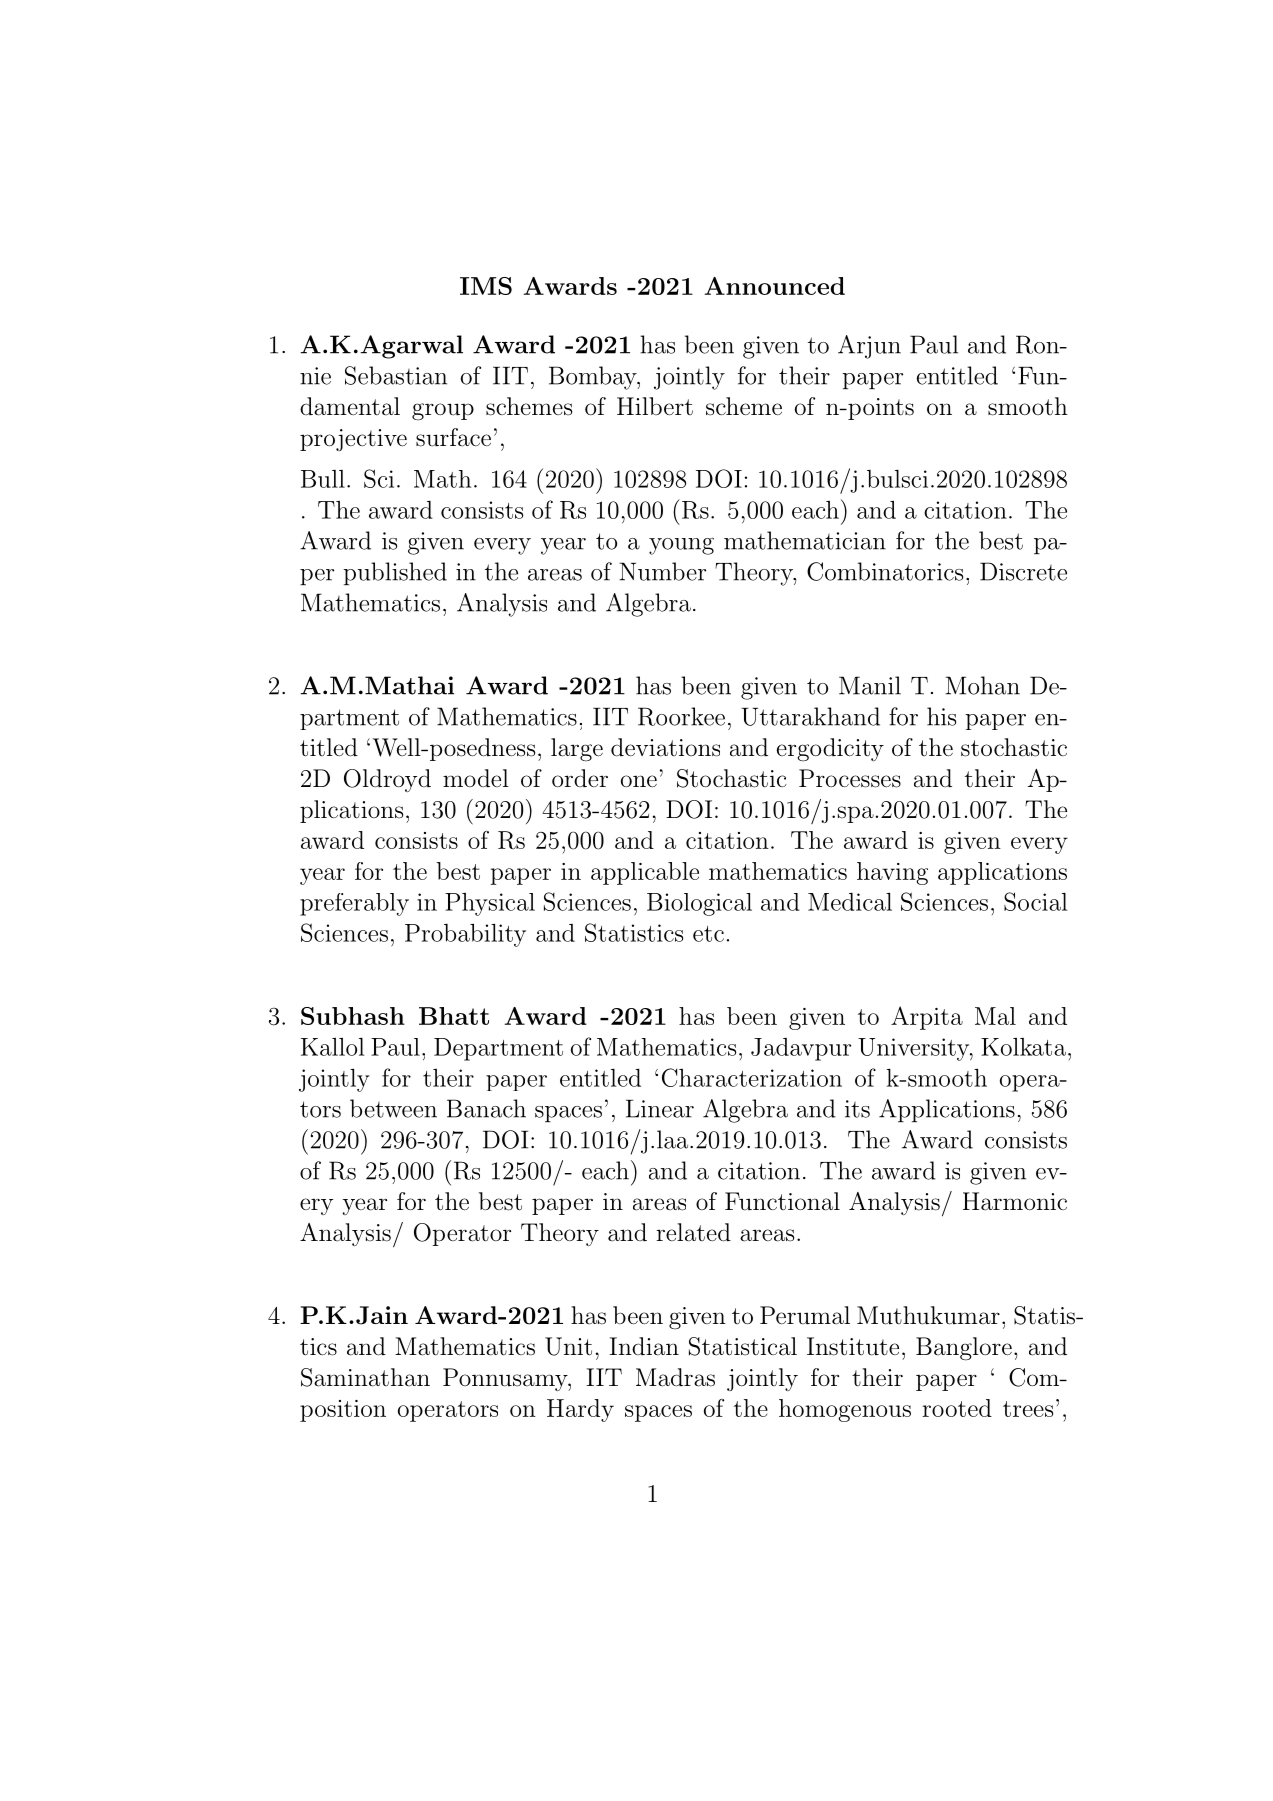 The width and height of the screenshot is (1273, 1801). Describe the element at coordinates (486, 1108) in the screenshot. I see `Banach` at that location.
